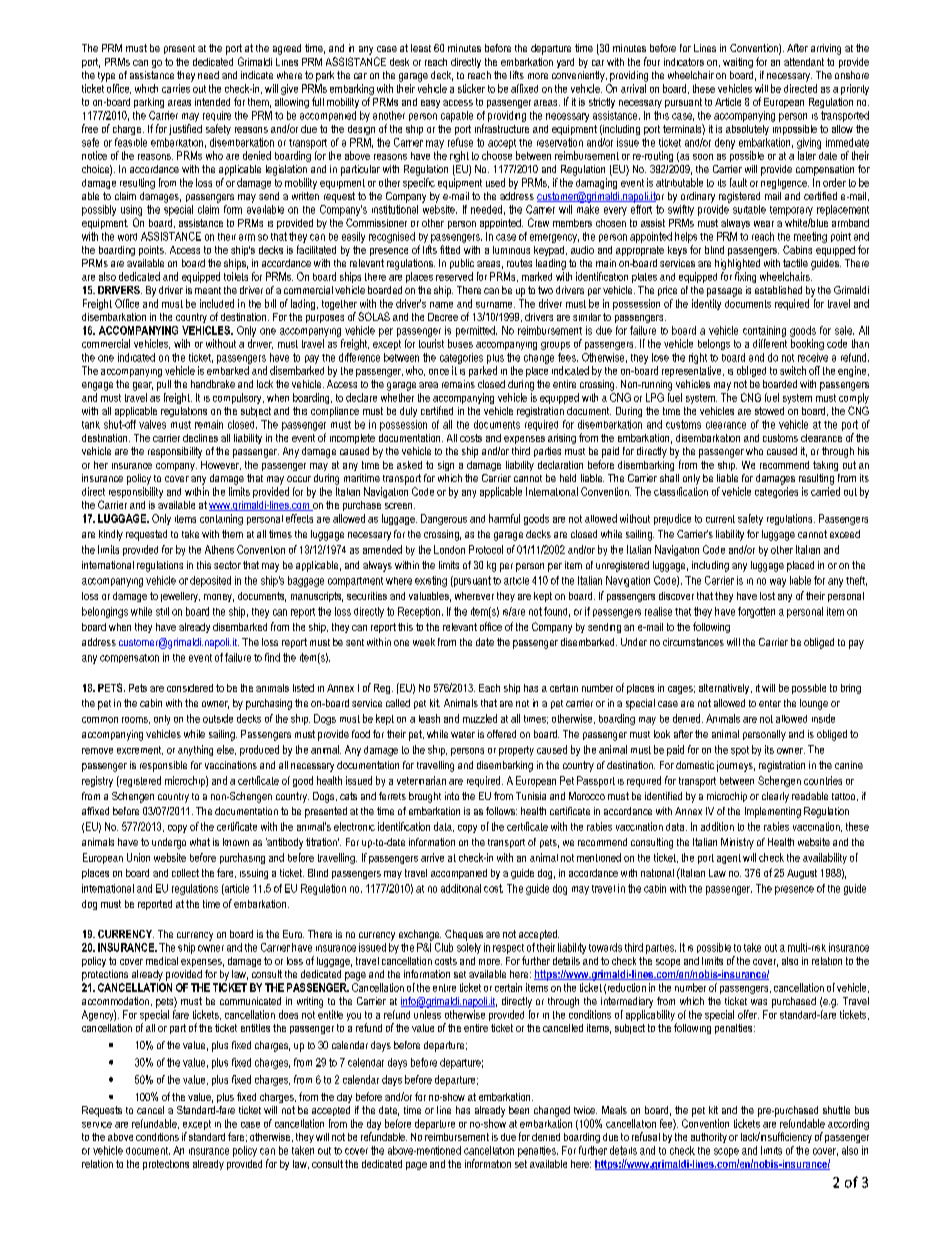 The width and height of the screenshot is (952, 1233). I want to click on included, so click(217, 303).
